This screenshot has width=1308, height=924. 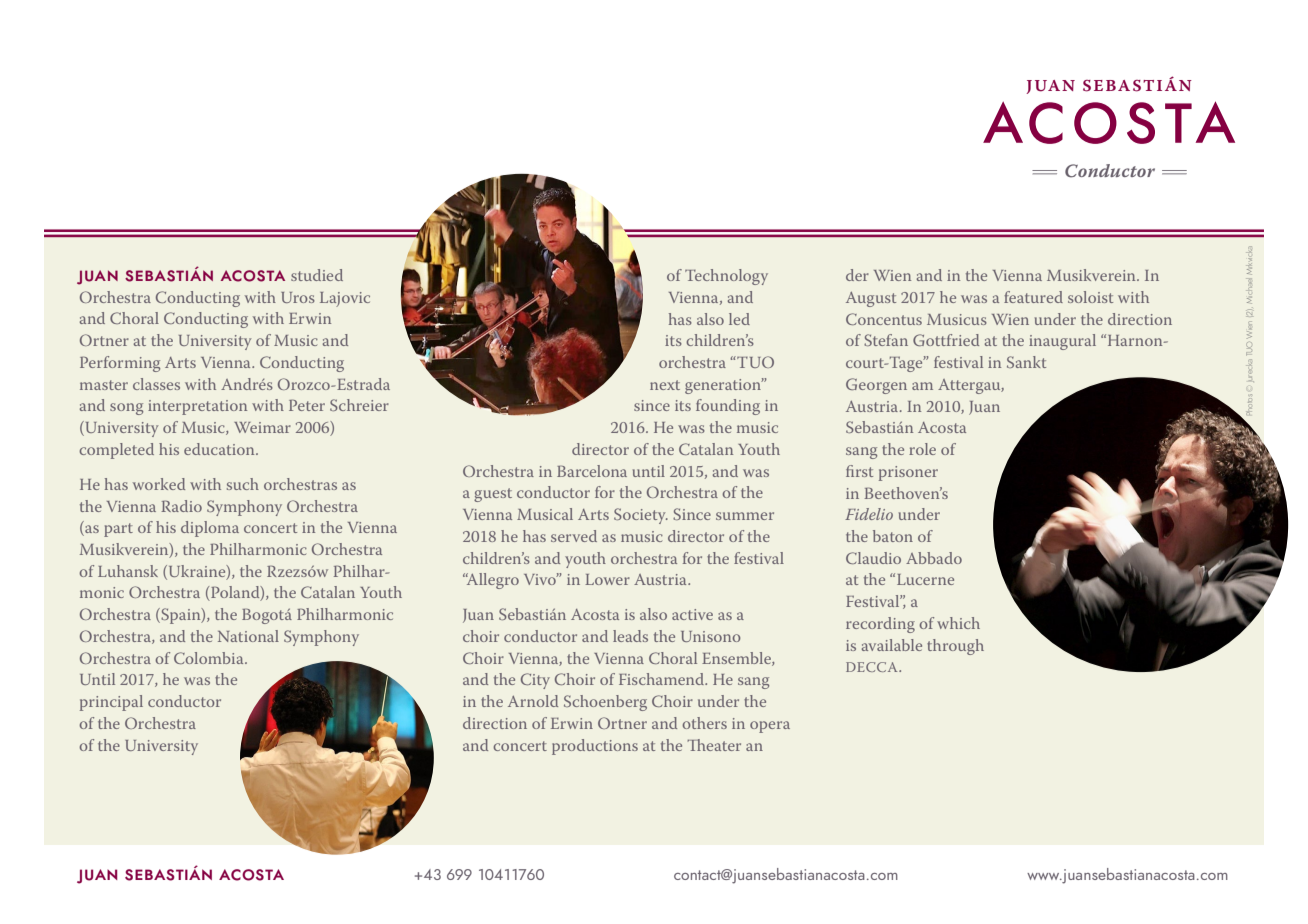 What do you see at coordinates (317, 275) in the screenshot?
I see `studied` at bounding box center [317, 275].
